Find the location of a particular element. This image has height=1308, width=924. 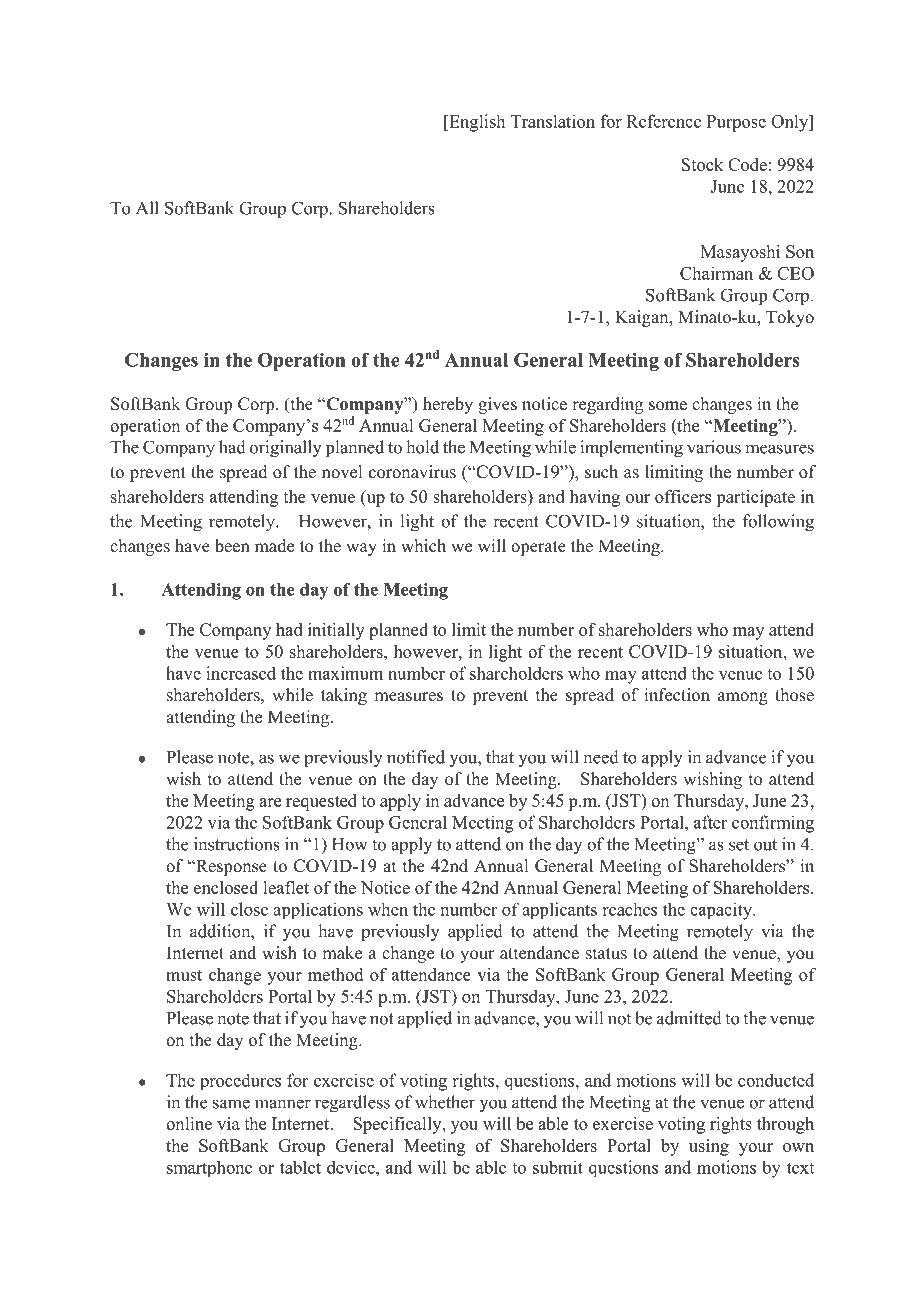

English is located at coordinates (476, 123).
